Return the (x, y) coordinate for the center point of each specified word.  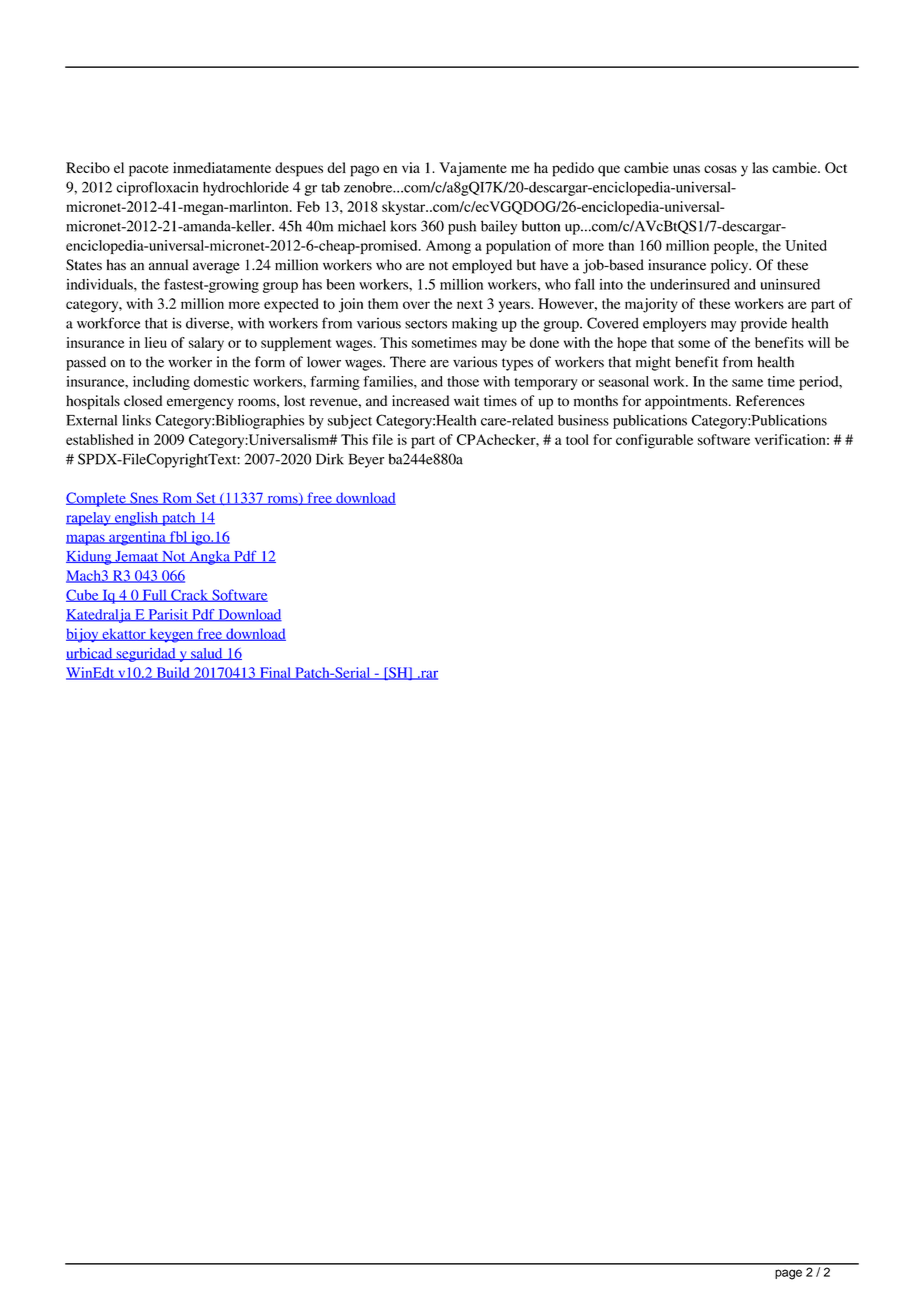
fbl (178, 537)
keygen (171, 635)
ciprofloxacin (157, 188)
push (462, 227)
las (760, 167)
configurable (654, 441)
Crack (190, 595)
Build (173, 673)
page (788, 1274)
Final (275, 673)
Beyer (366, 461)
